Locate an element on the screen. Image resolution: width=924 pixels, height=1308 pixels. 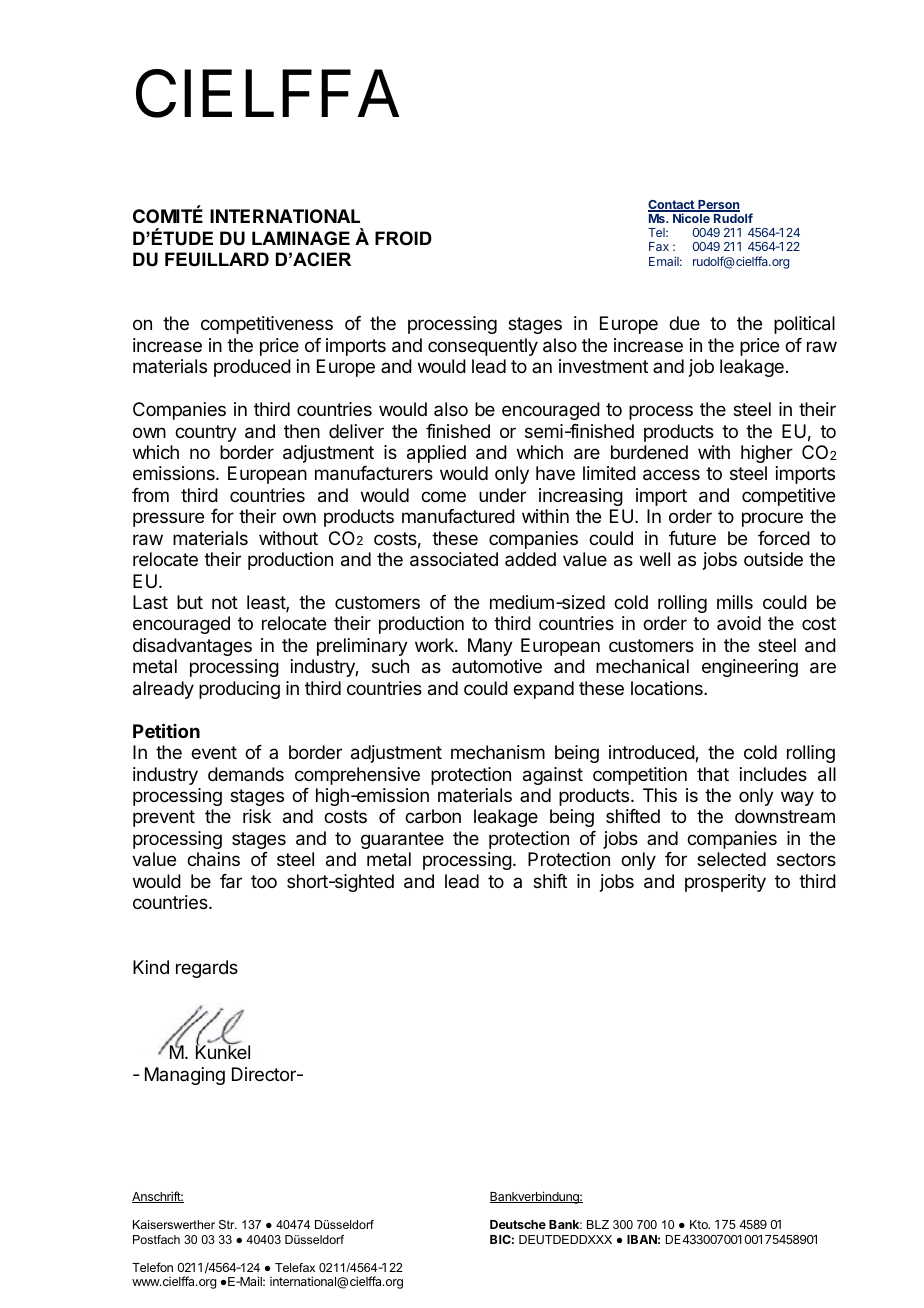
far is located at coordinates (231, 881).
